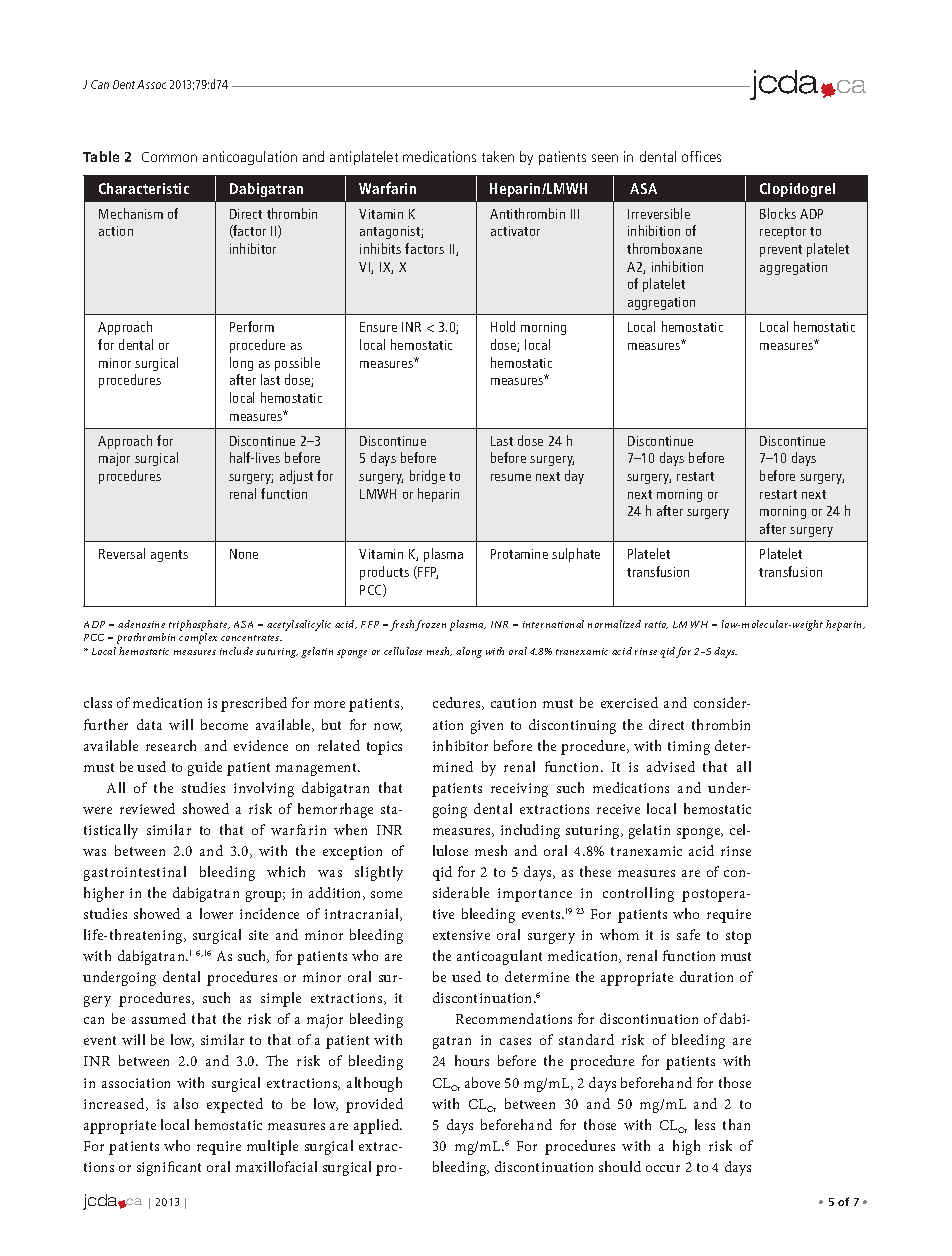  Describe the element at coordinates (461, 935) in the screenshot. I see `extensive` at that location.
